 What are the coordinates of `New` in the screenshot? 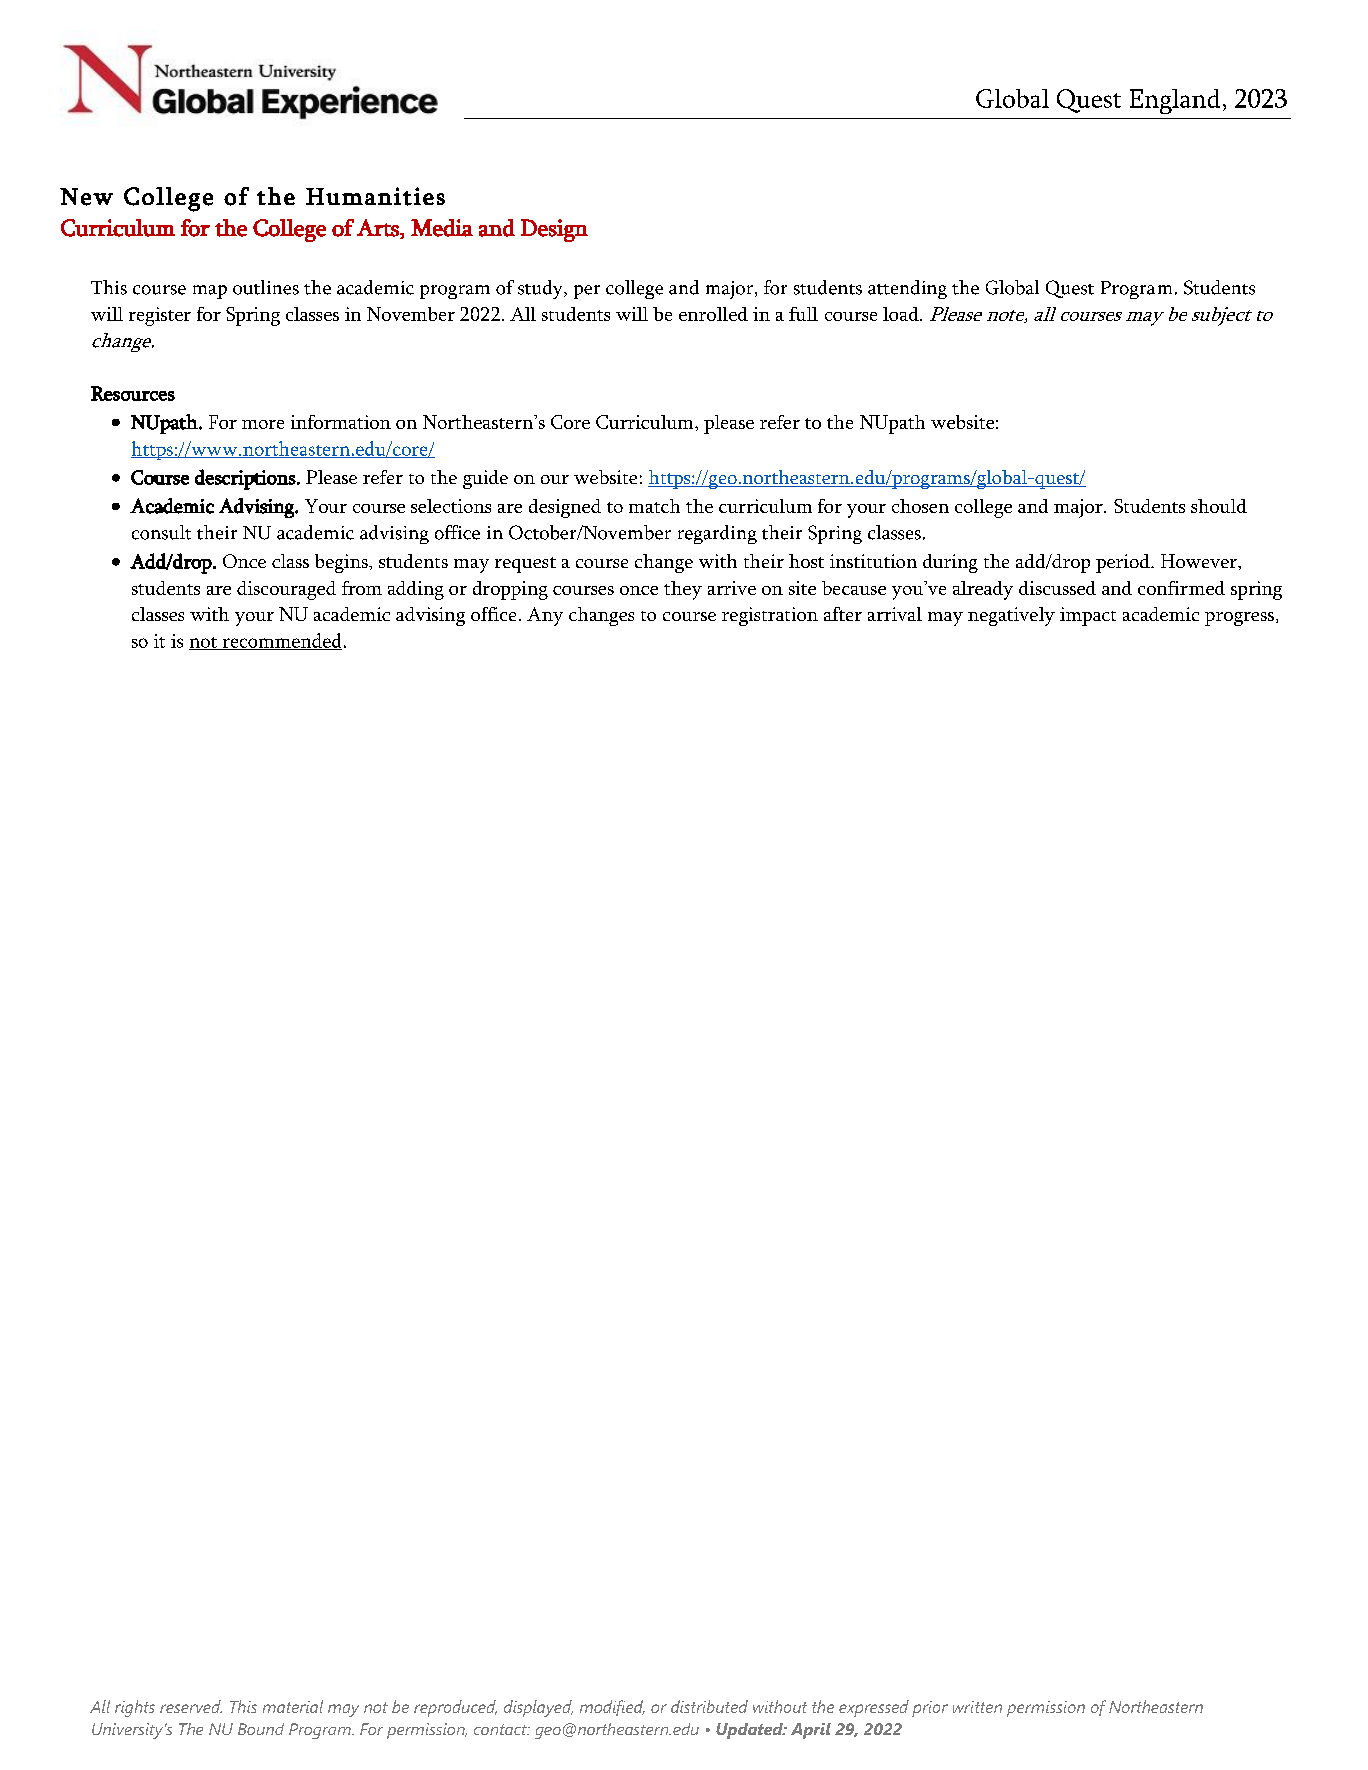 It's located at (86, 197).
